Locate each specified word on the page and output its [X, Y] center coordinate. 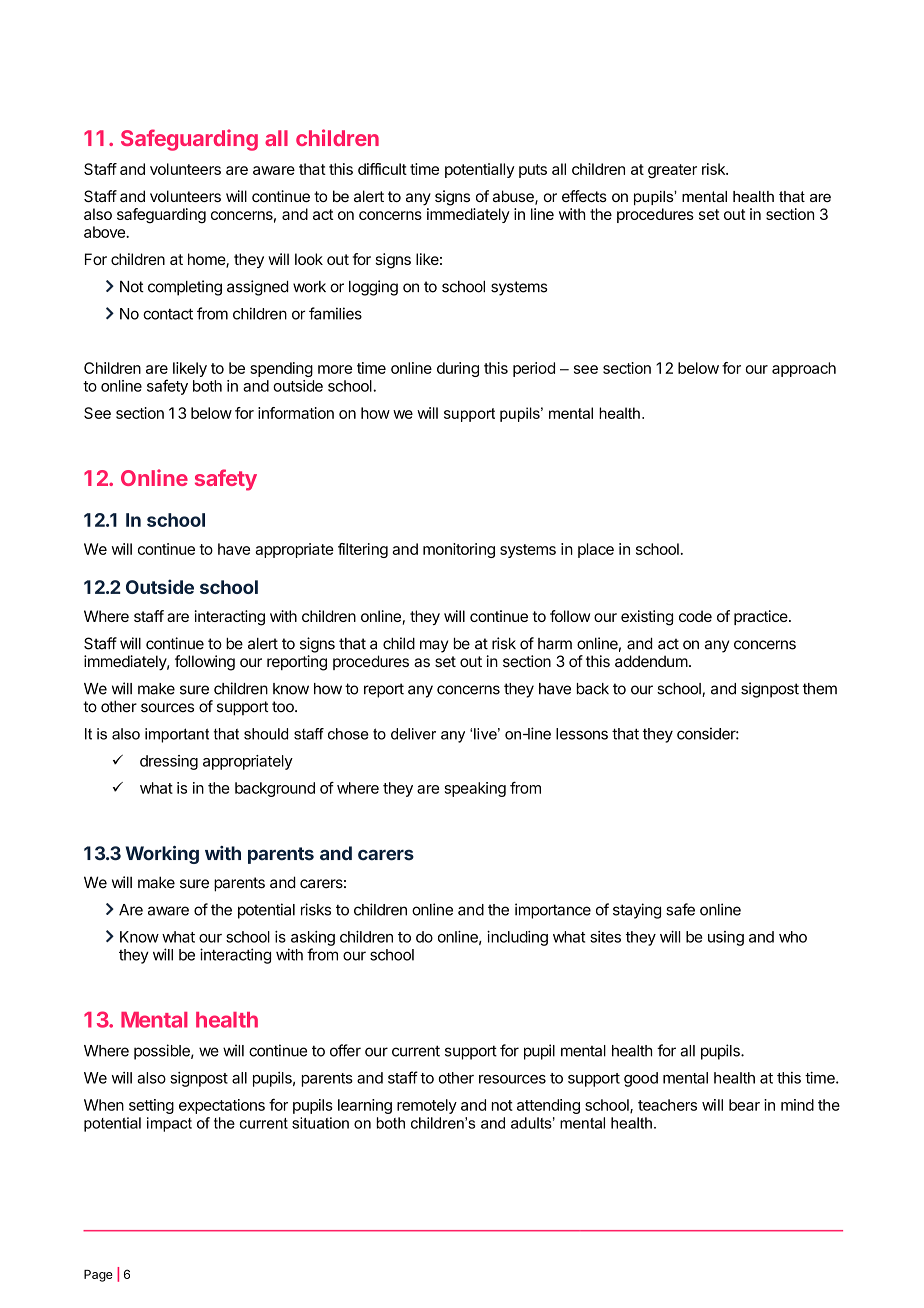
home [207, 260]
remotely [427, 1106]
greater [672, 171]
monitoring [459, 550]
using [726, 938]
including [517, 938]
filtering [363, 550]
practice [762, 617]
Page [98, 1276]
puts [533, 171]
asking [313, 938]
